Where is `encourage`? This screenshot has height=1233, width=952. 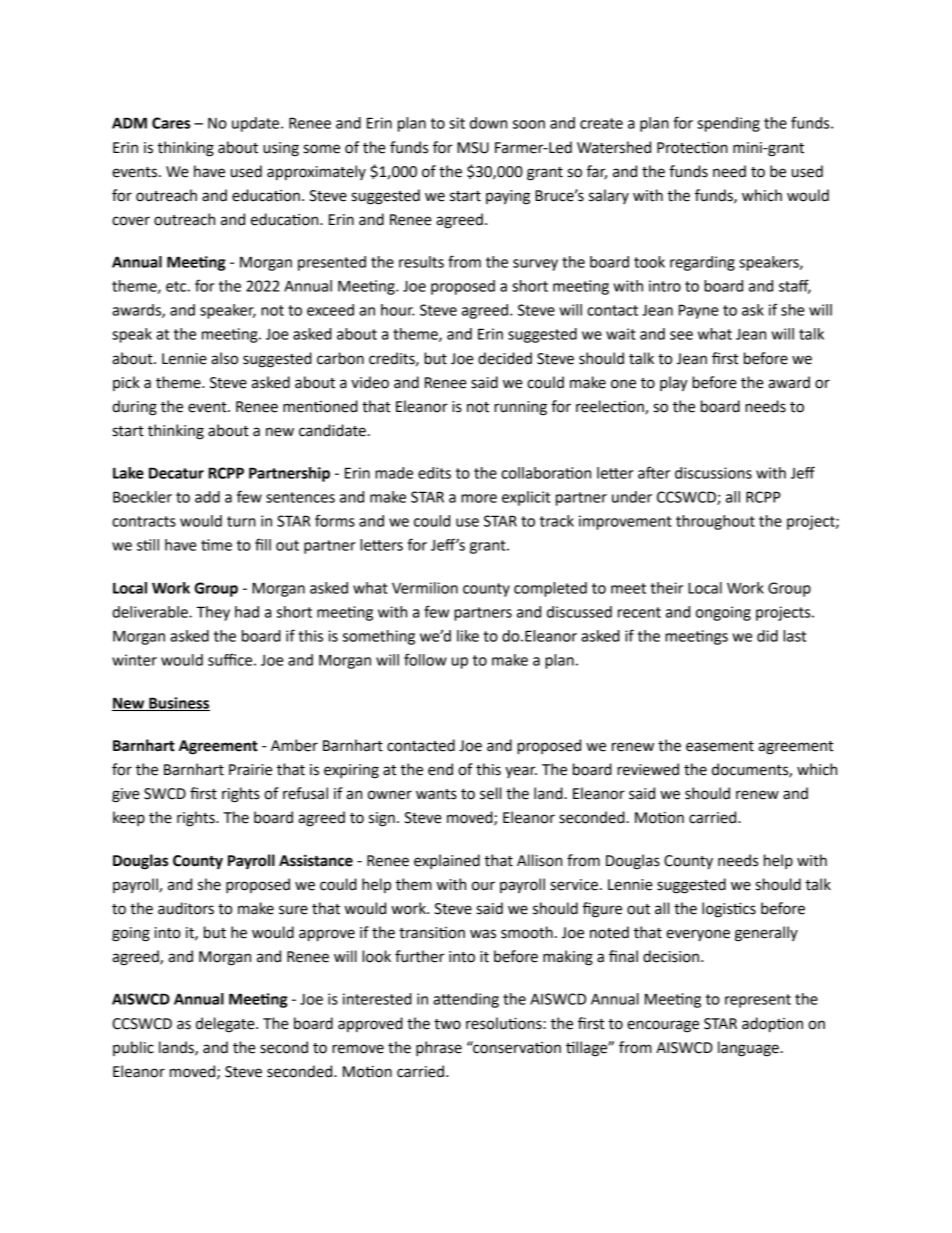 encourage is located at coordinates (663, 1026).
